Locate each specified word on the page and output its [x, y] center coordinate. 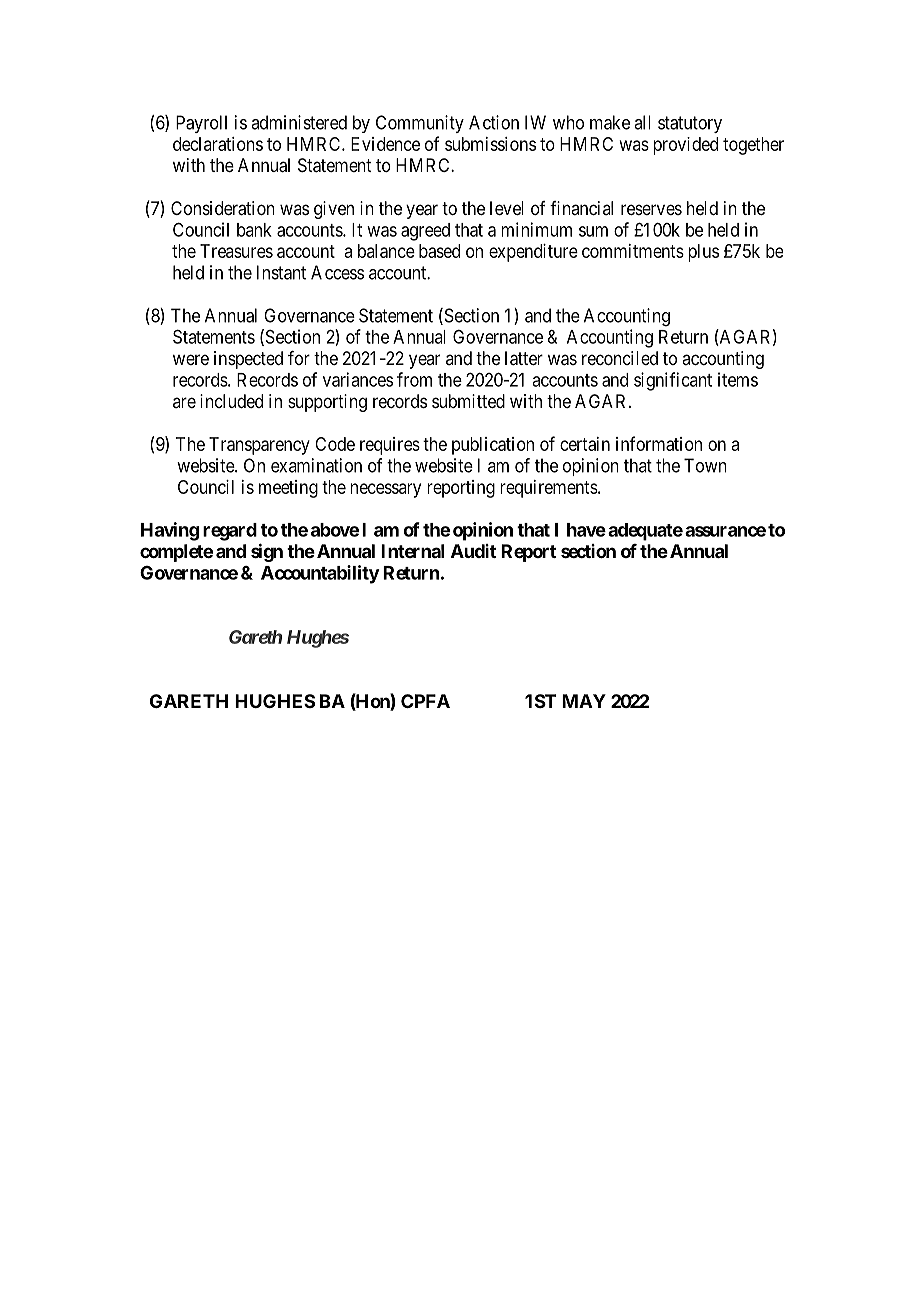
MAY [584, 701]
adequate [645, 532]
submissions [490, 144]
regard [230, 532]
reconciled [620, 358]
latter [524, 358]
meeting [288, 489]
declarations [218, 144]
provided [685, 146]
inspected [248, 360]
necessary [385, 490]
